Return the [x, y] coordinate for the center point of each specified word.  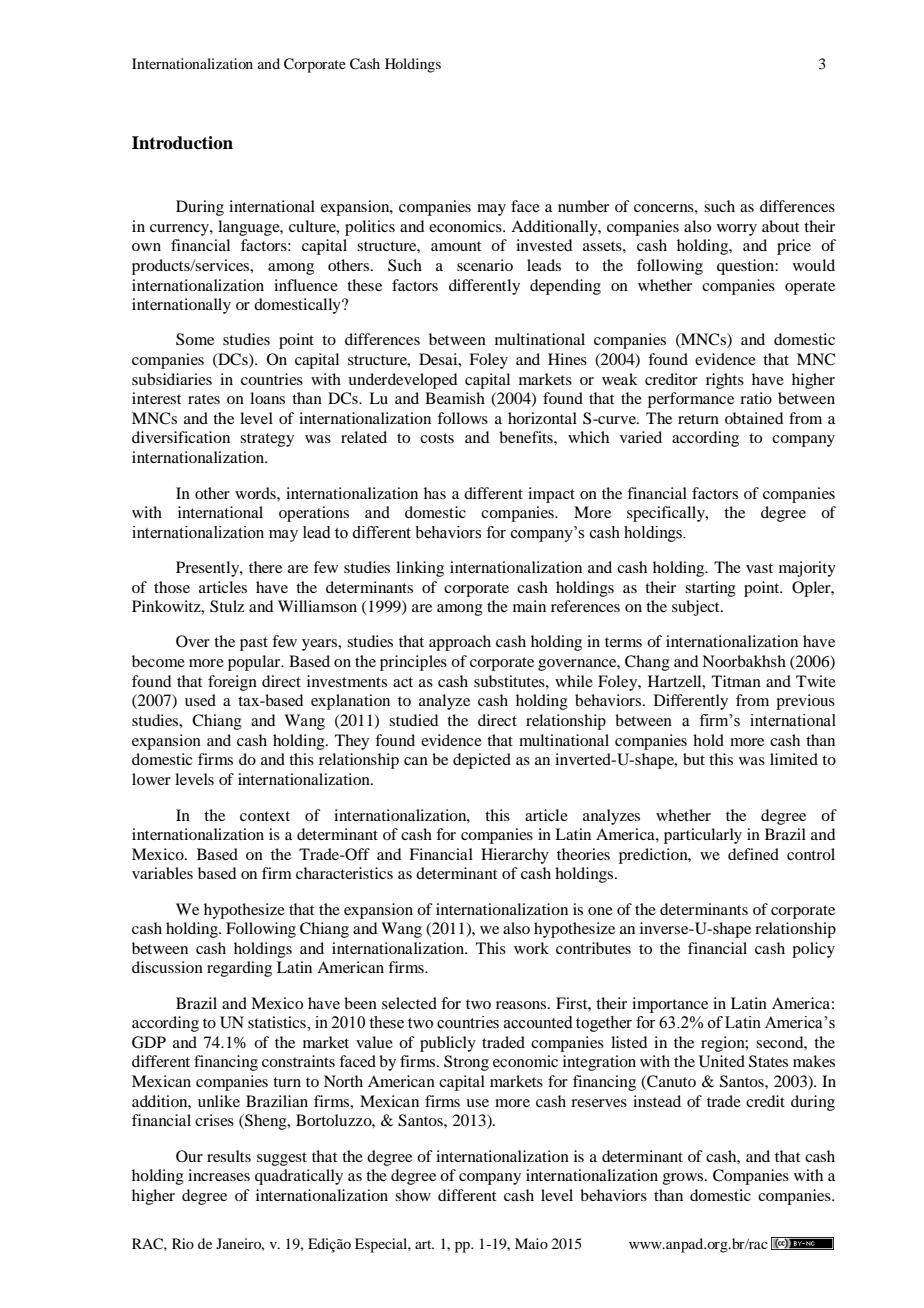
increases [219, 1175]
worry [737, 230]
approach [460, 643]
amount [456, 246]
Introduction [182, 143]
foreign [232, 683]
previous [805, 702]
